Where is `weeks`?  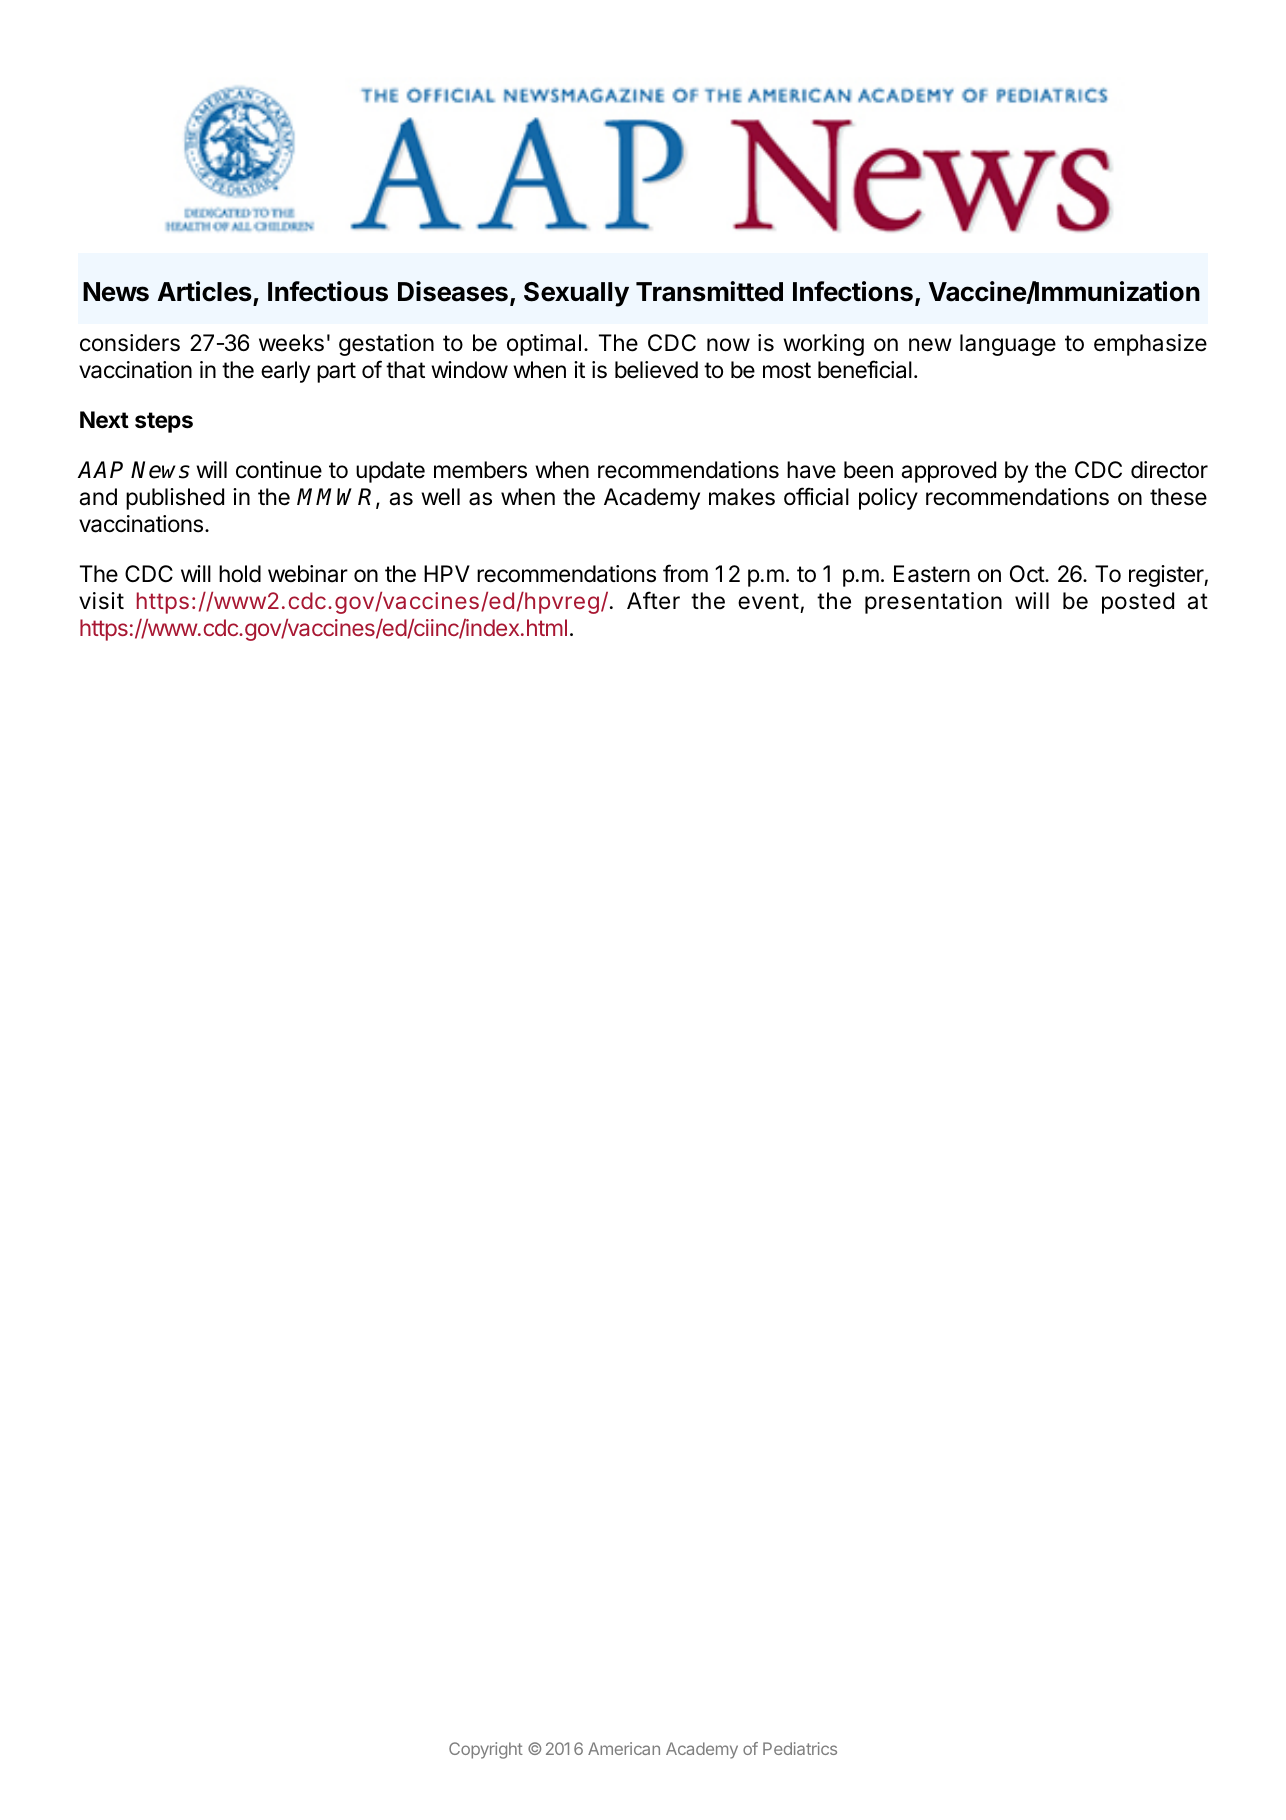 weeks is located at coordinates (291, 343).
